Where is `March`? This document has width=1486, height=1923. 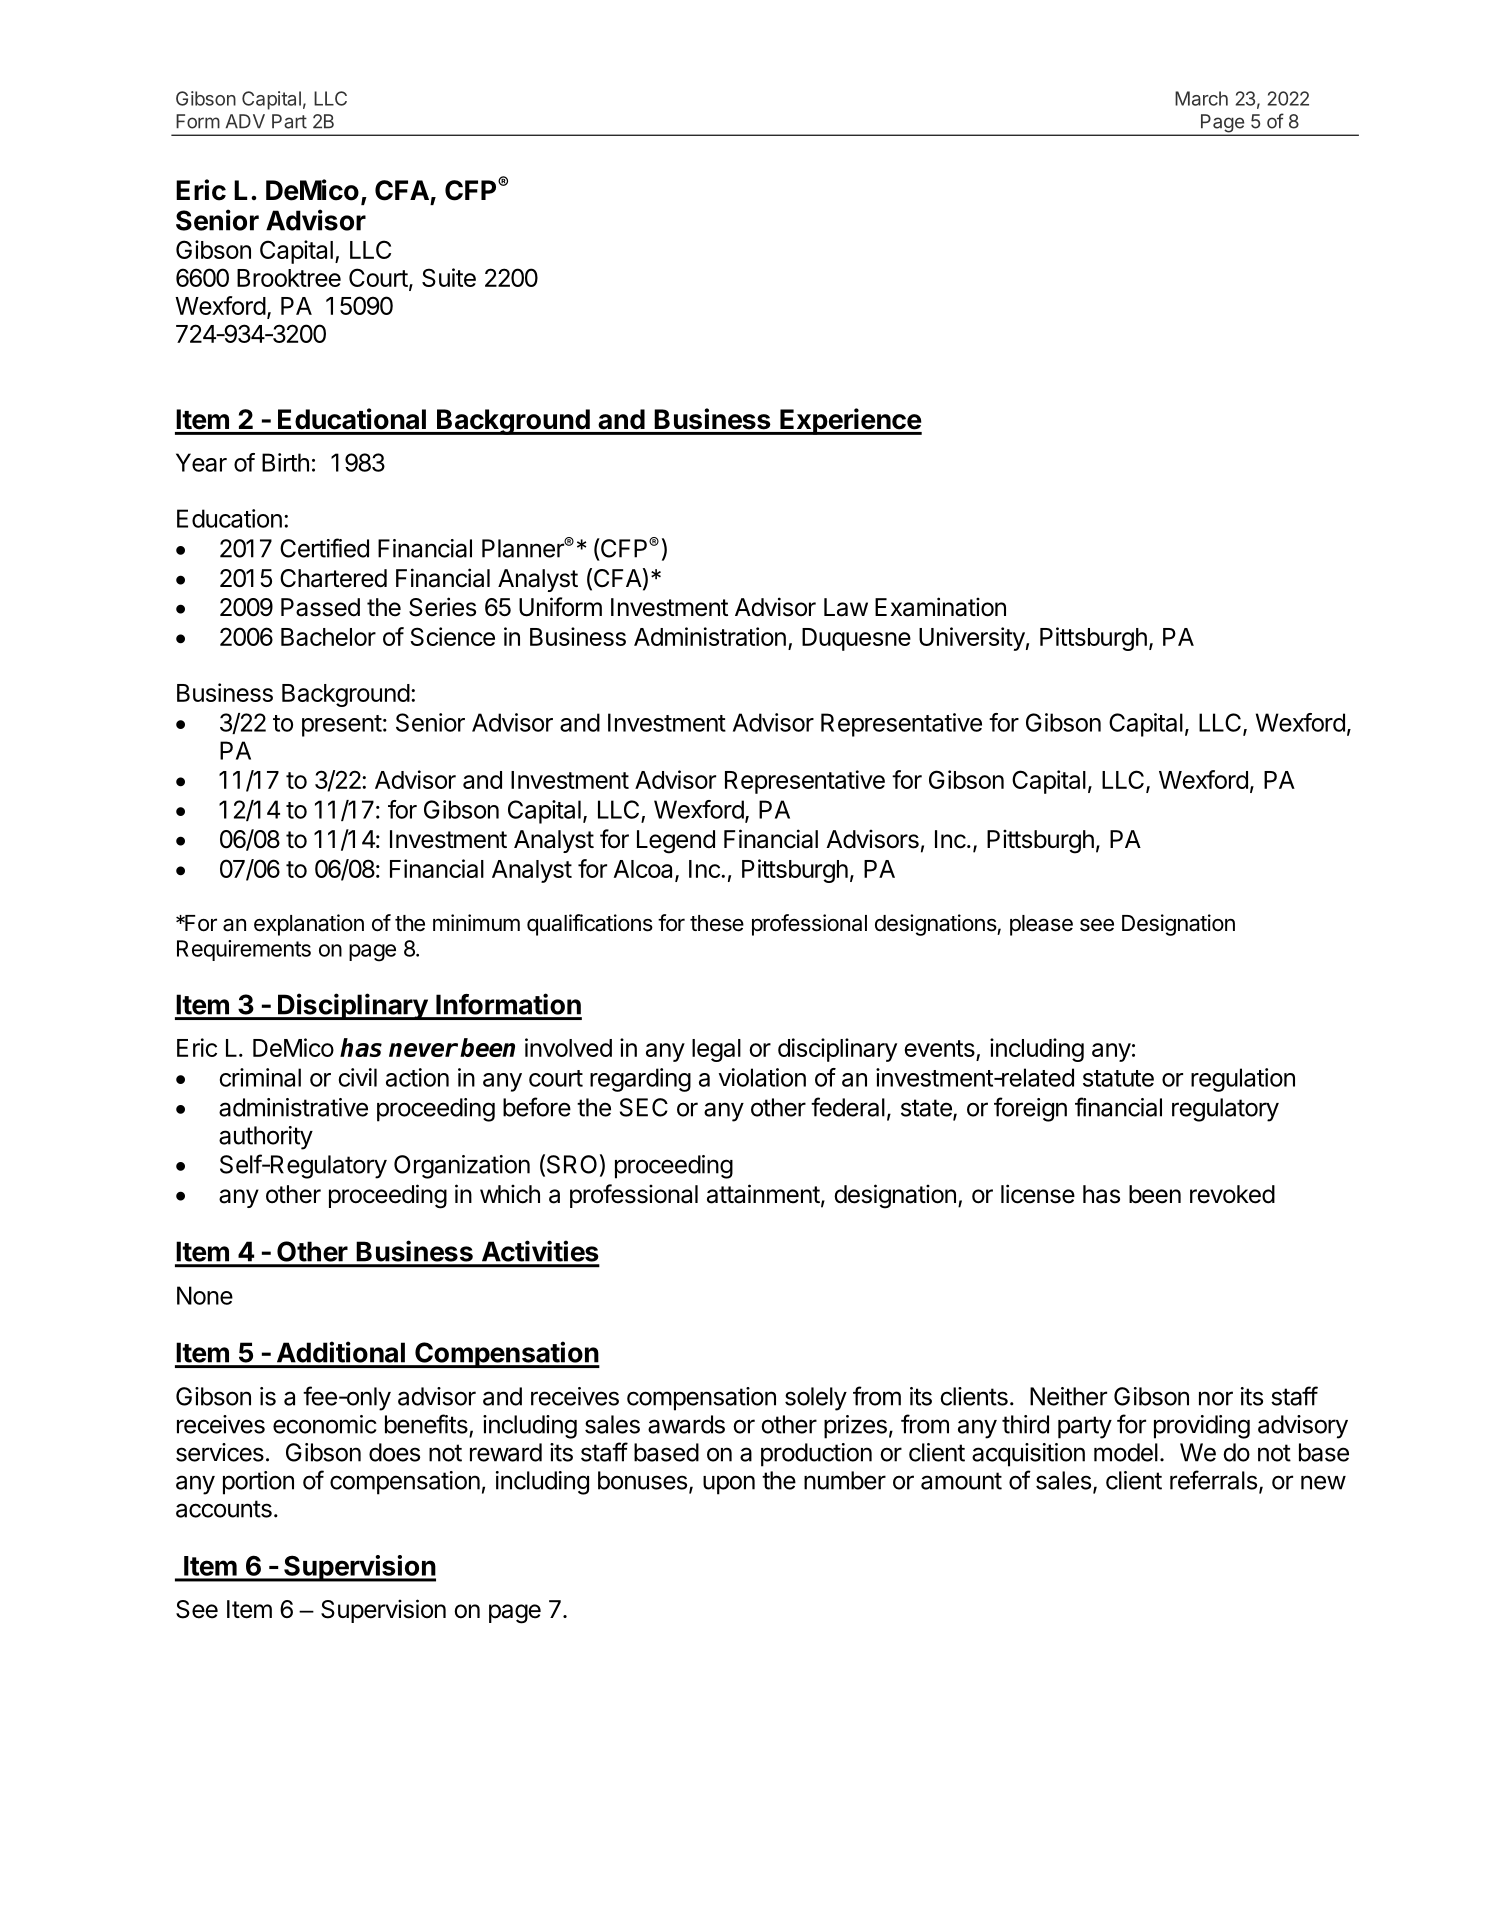
March is located at coordinates (1201, 98).
